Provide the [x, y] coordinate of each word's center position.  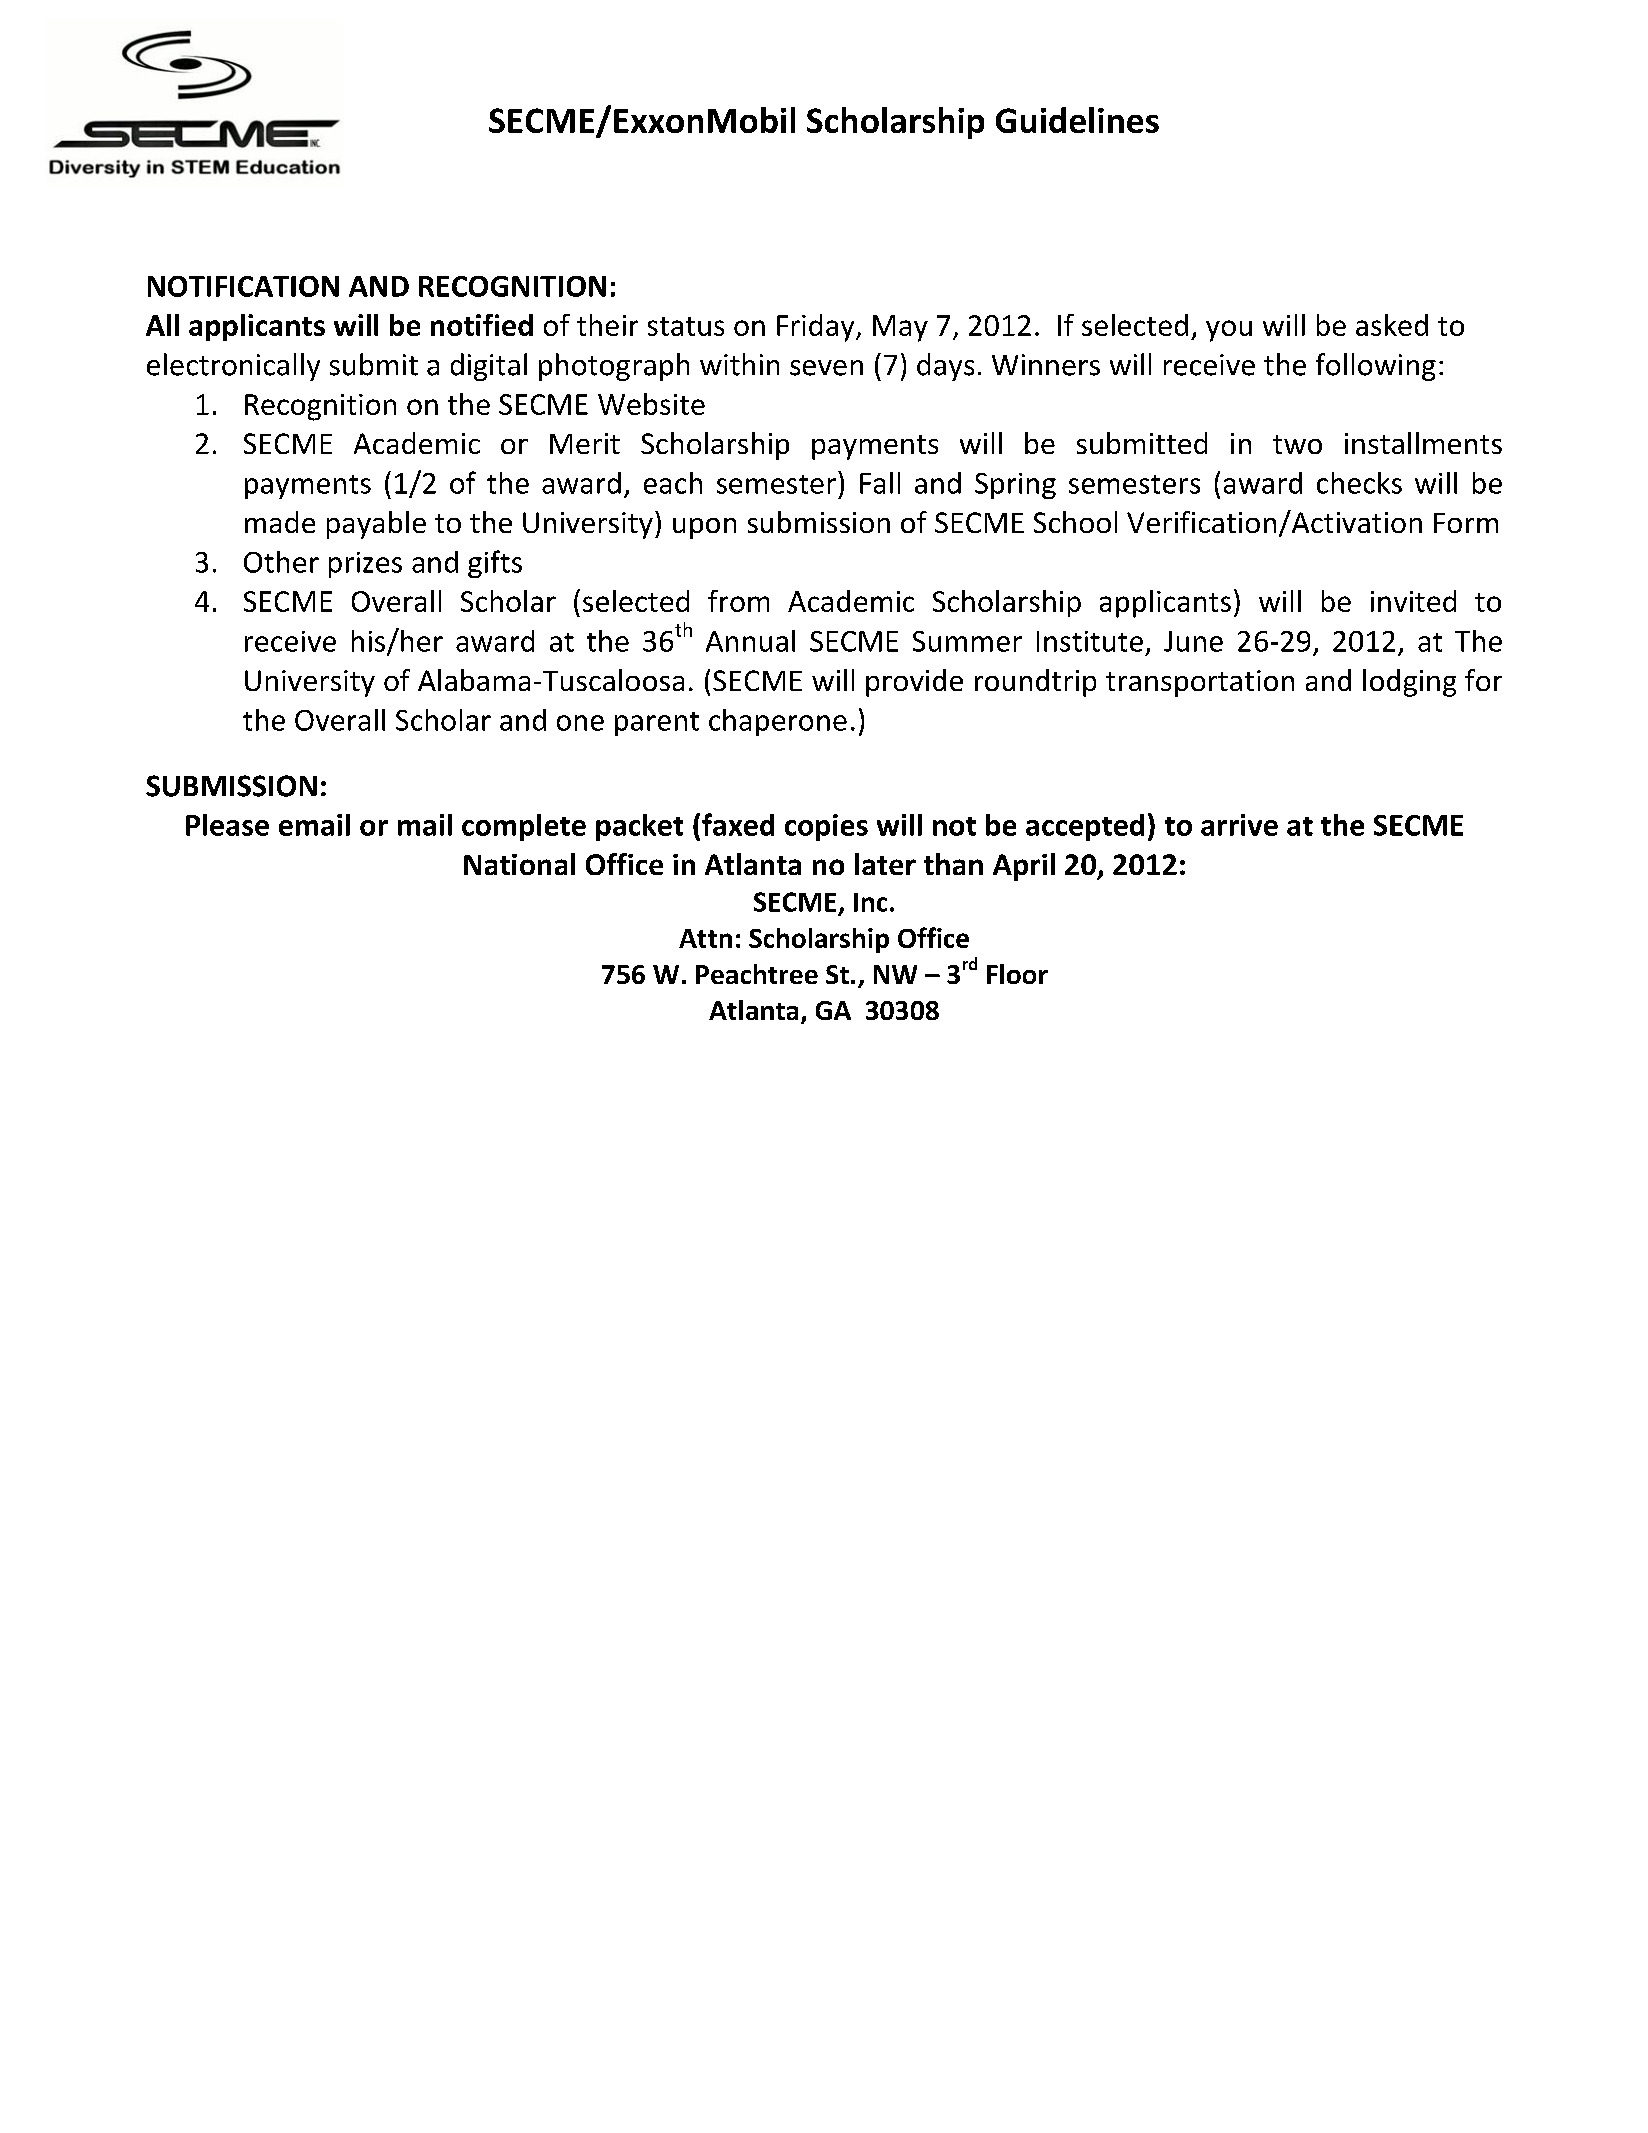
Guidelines [1077, 120]
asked [1392, 325]
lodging [1409, 683]
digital [489, 367]
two [1297, 444]
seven [826, 368]
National [519, 864]
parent [657, 724]
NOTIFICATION [243, 286]
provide [914, 683]
